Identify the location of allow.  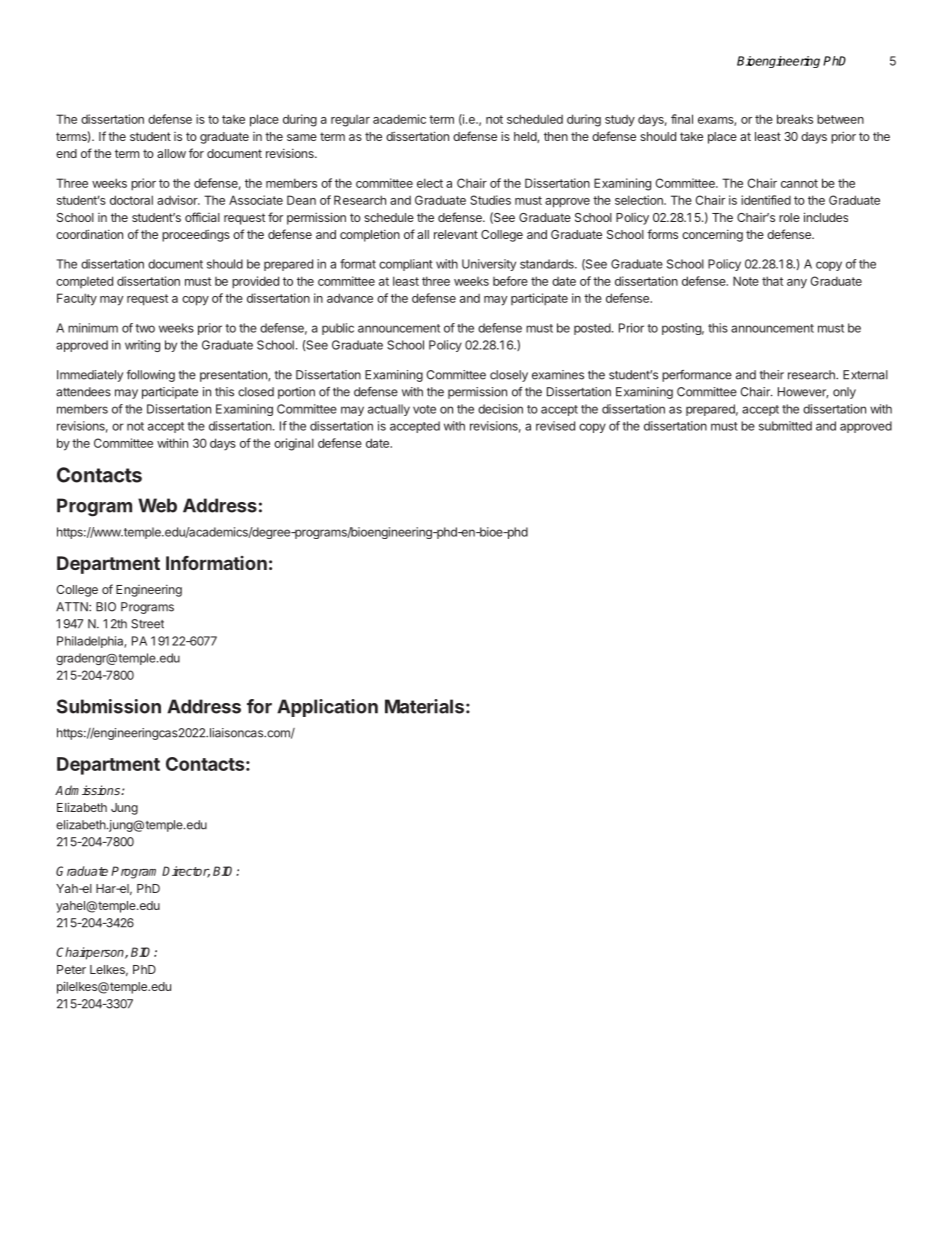
(171, 153).
